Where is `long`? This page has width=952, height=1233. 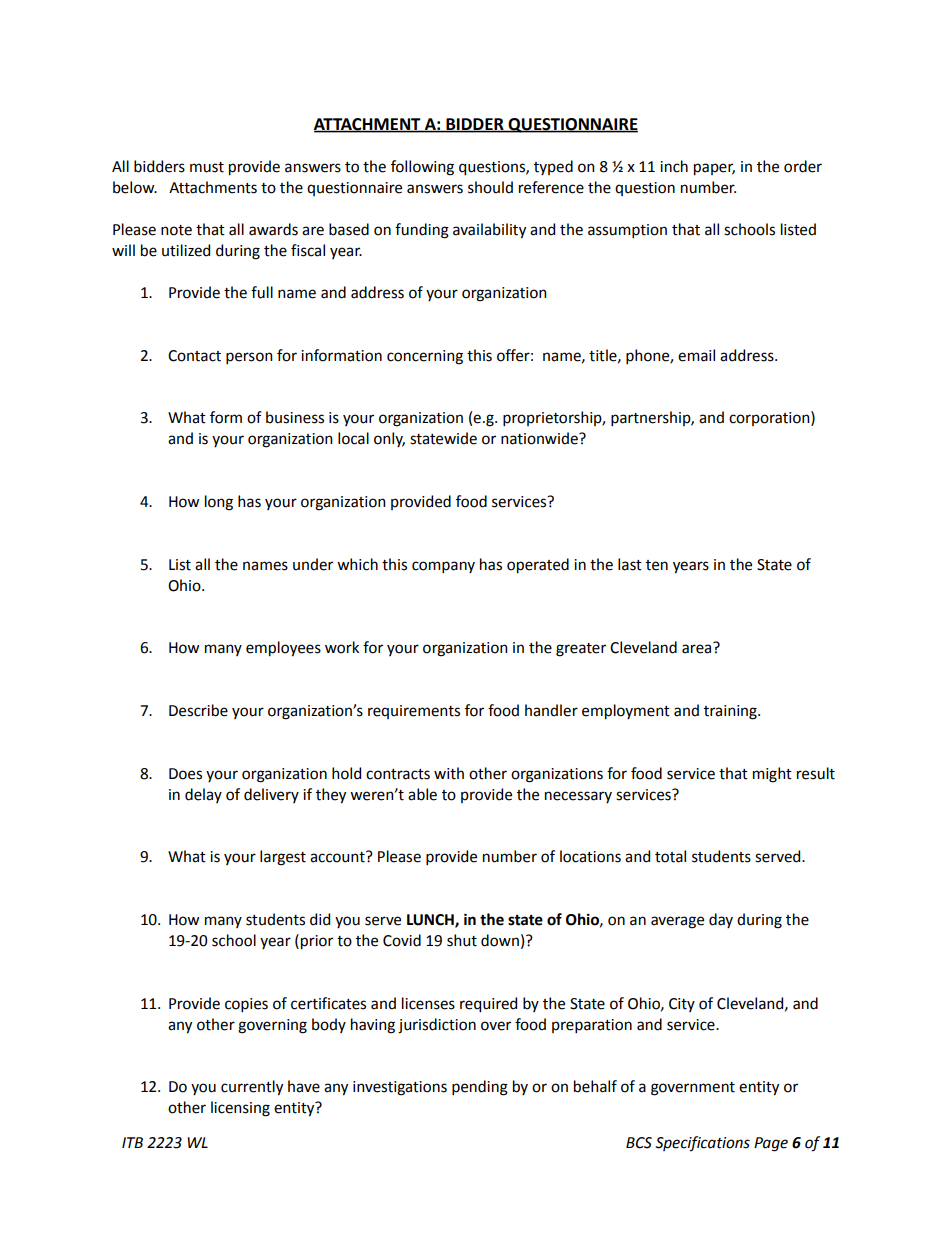
long is located at coordinates (219, 503).
